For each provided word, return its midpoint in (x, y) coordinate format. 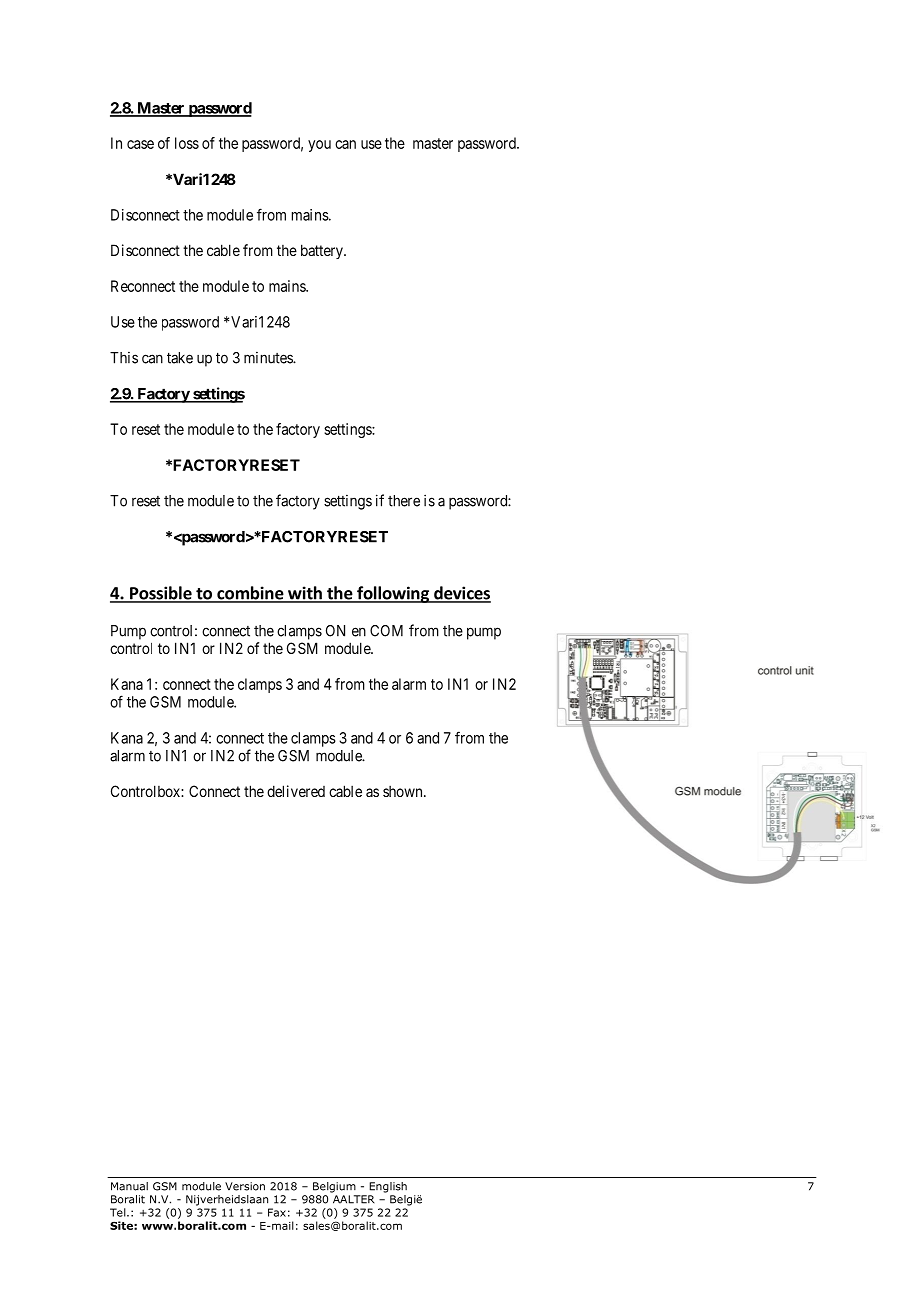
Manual (129, 1186)
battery (323, 251)
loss (187, 143)
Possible (161, 594)
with (305, 594)
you (319, 146)
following (393, 594)
